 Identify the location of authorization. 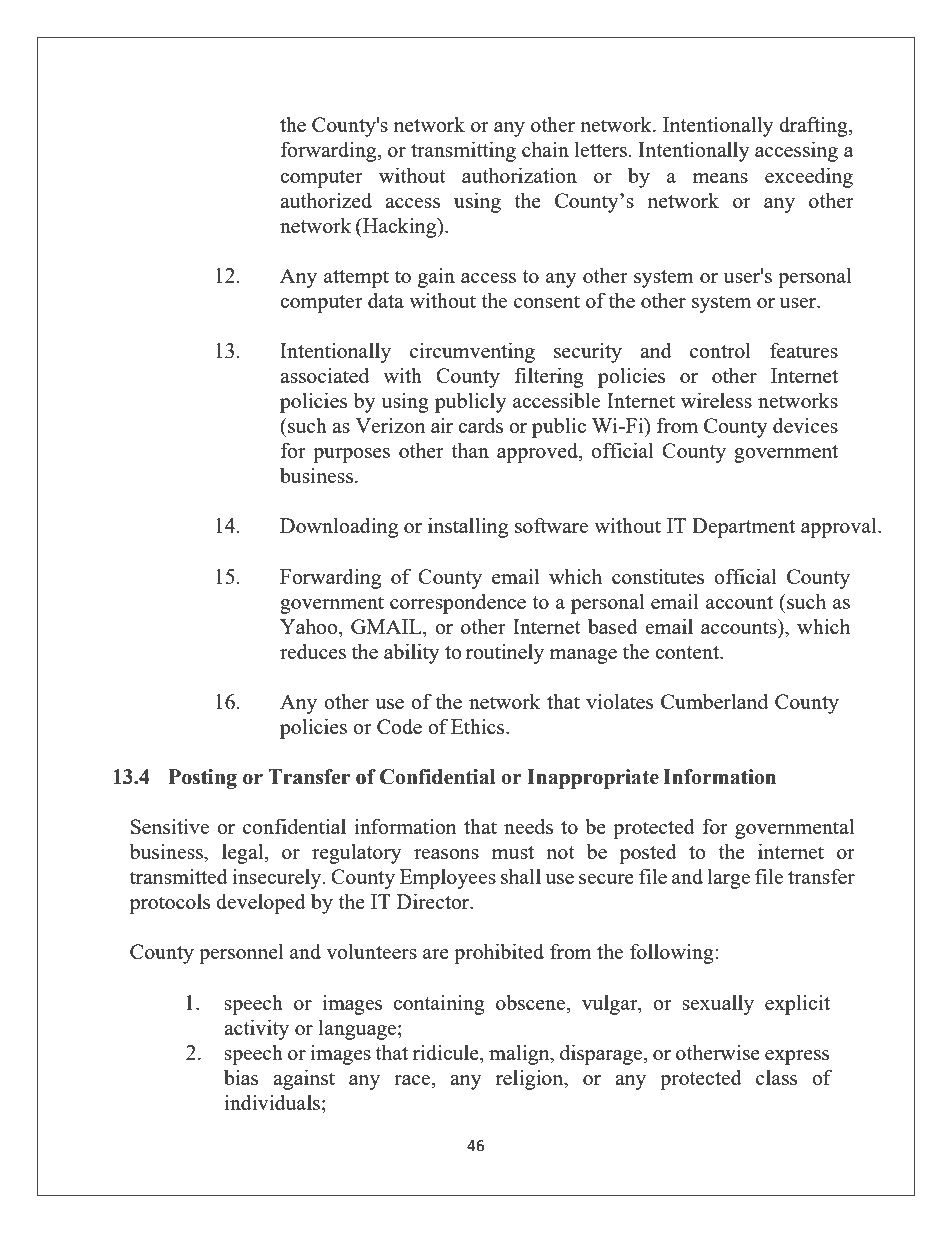
(519, 175).
